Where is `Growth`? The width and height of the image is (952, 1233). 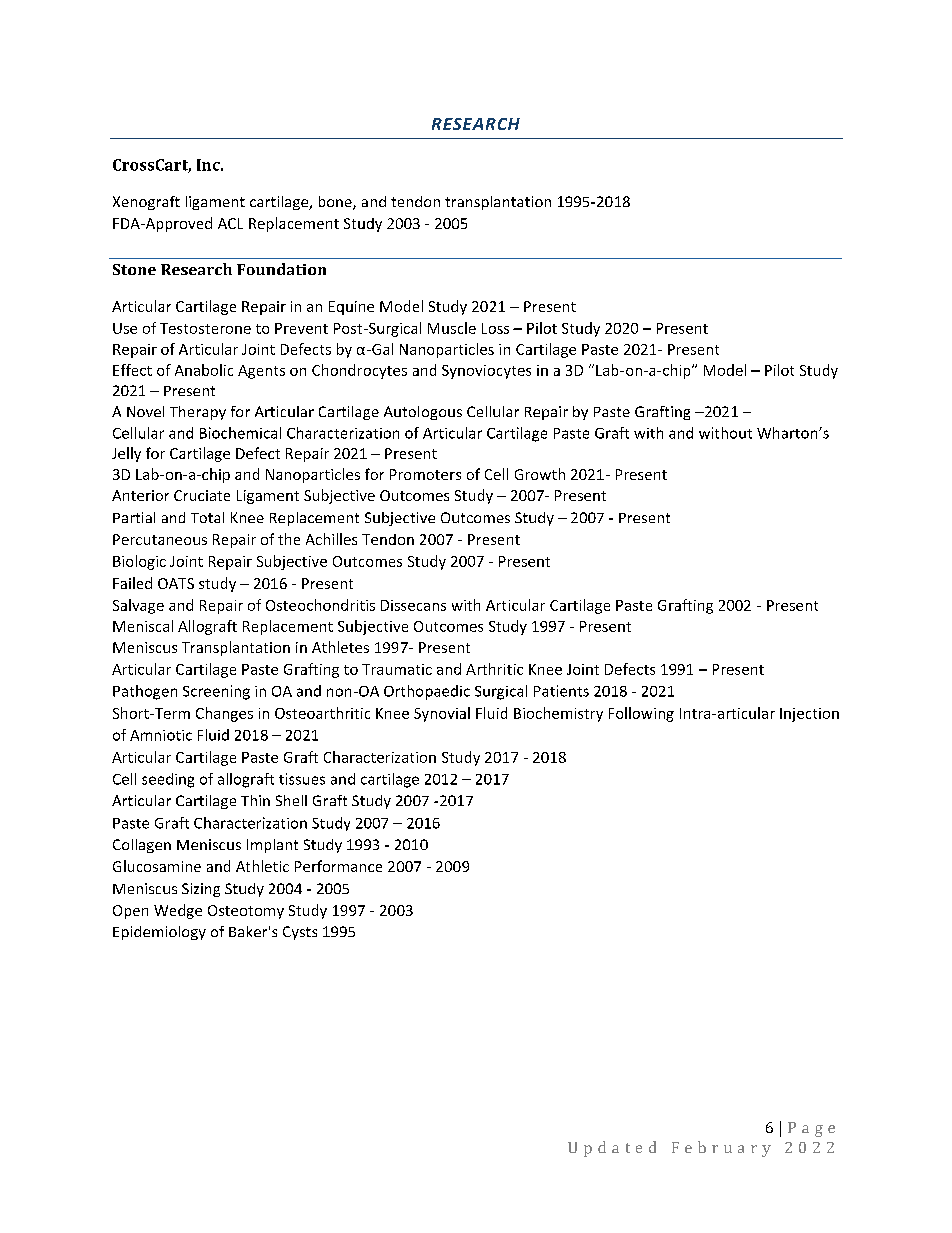 Growth is located at coordinates (540, 474).
